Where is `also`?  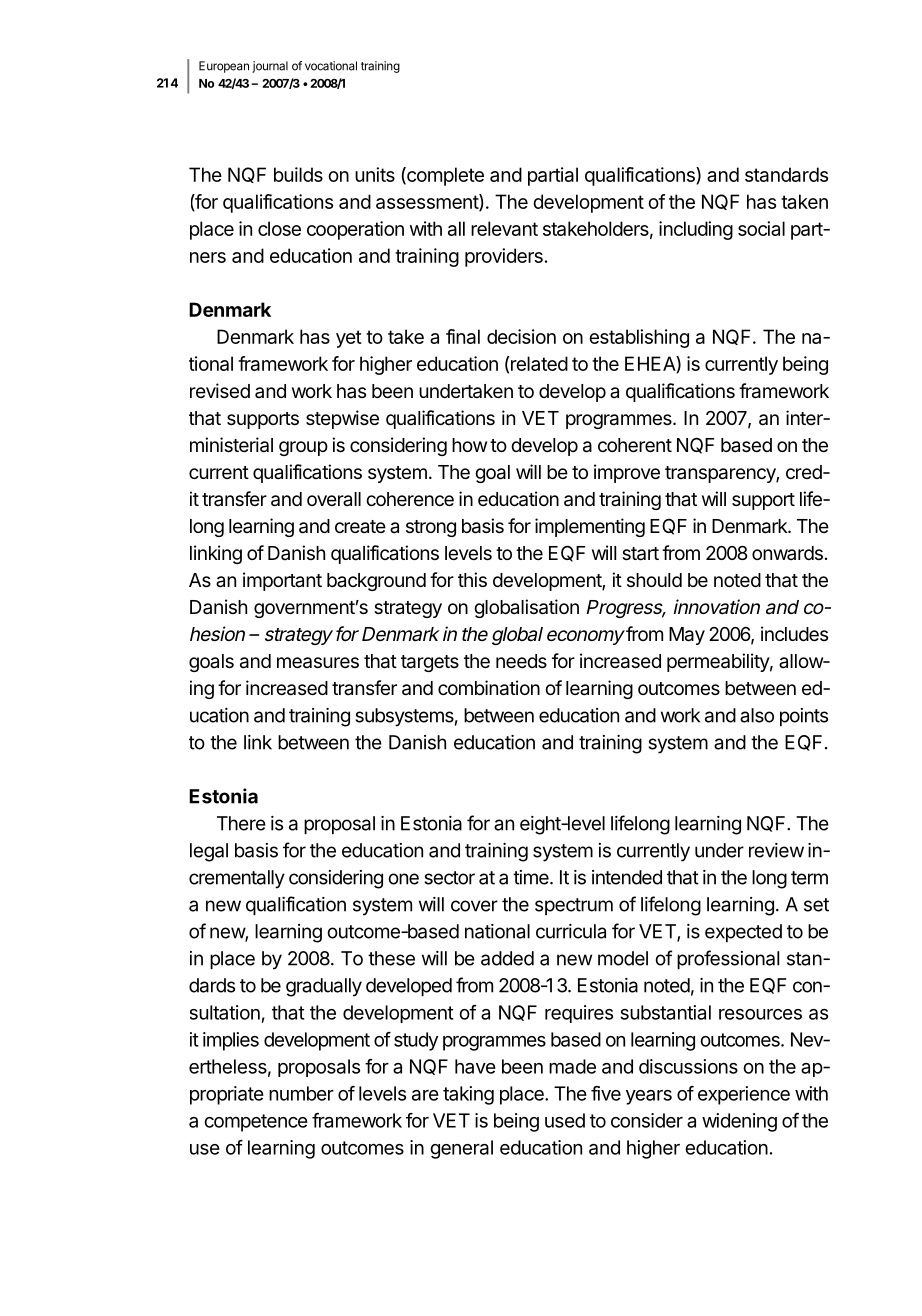
also is located at coordinates (757, 715).
